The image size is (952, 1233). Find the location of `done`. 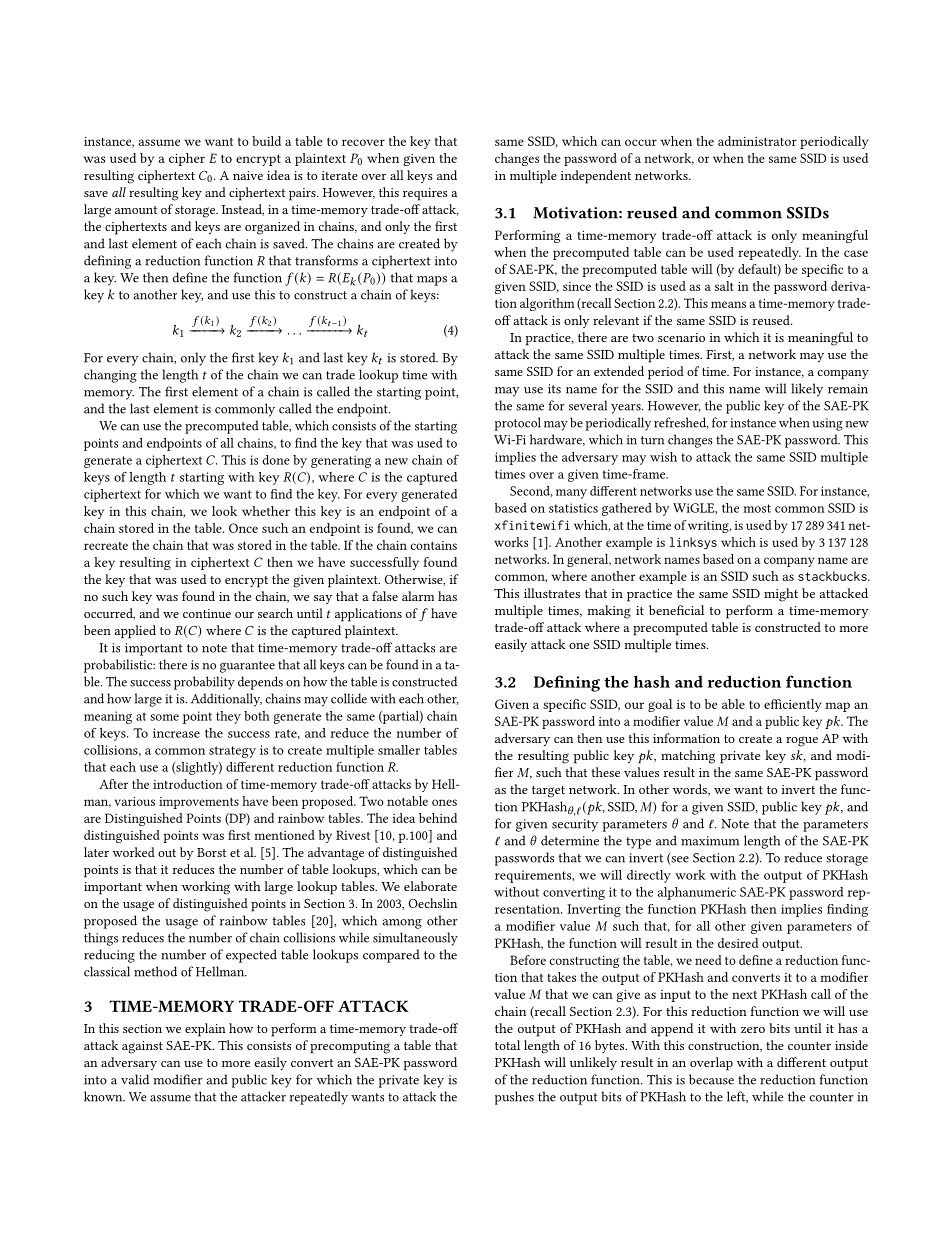

done is located at coordinates (276, 460).
